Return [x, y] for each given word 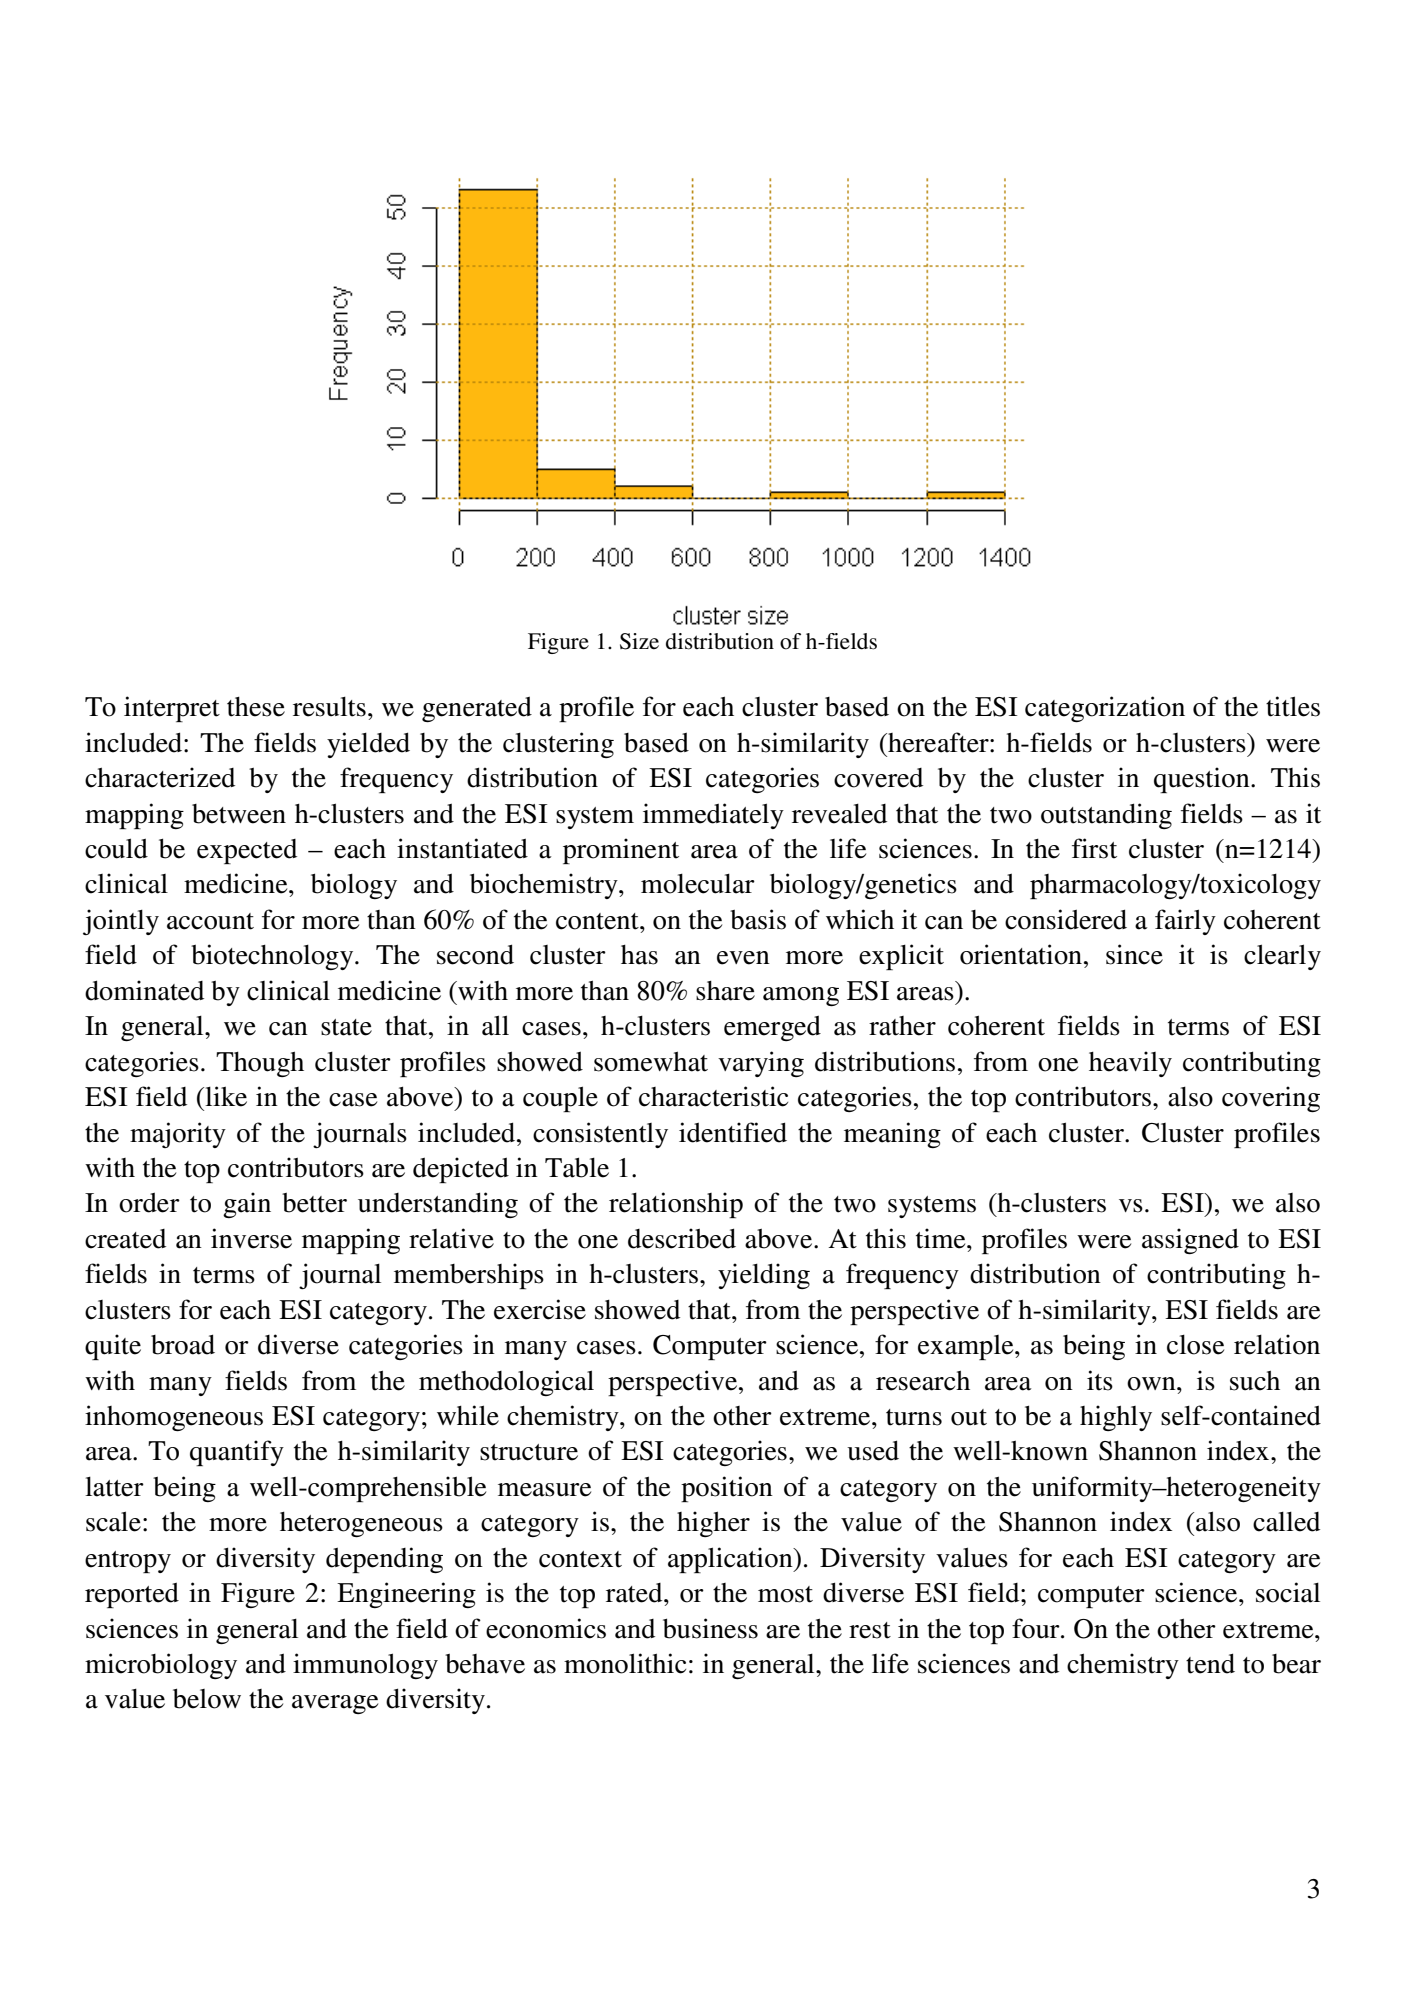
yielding [764, 1276]
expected [247, 851]
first [1094, 848]
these [256, 707]
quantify [237, 1453]
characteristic [713, 1096]
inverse [251, 1238]
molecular [698, 884]
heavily [1130, 1064]
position [727, 1489]
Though [260, 1064]
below [207, 1698]
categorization [1105, 709]
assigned [1190, 1241]
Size [639, 641]
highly [1116, 1418]
